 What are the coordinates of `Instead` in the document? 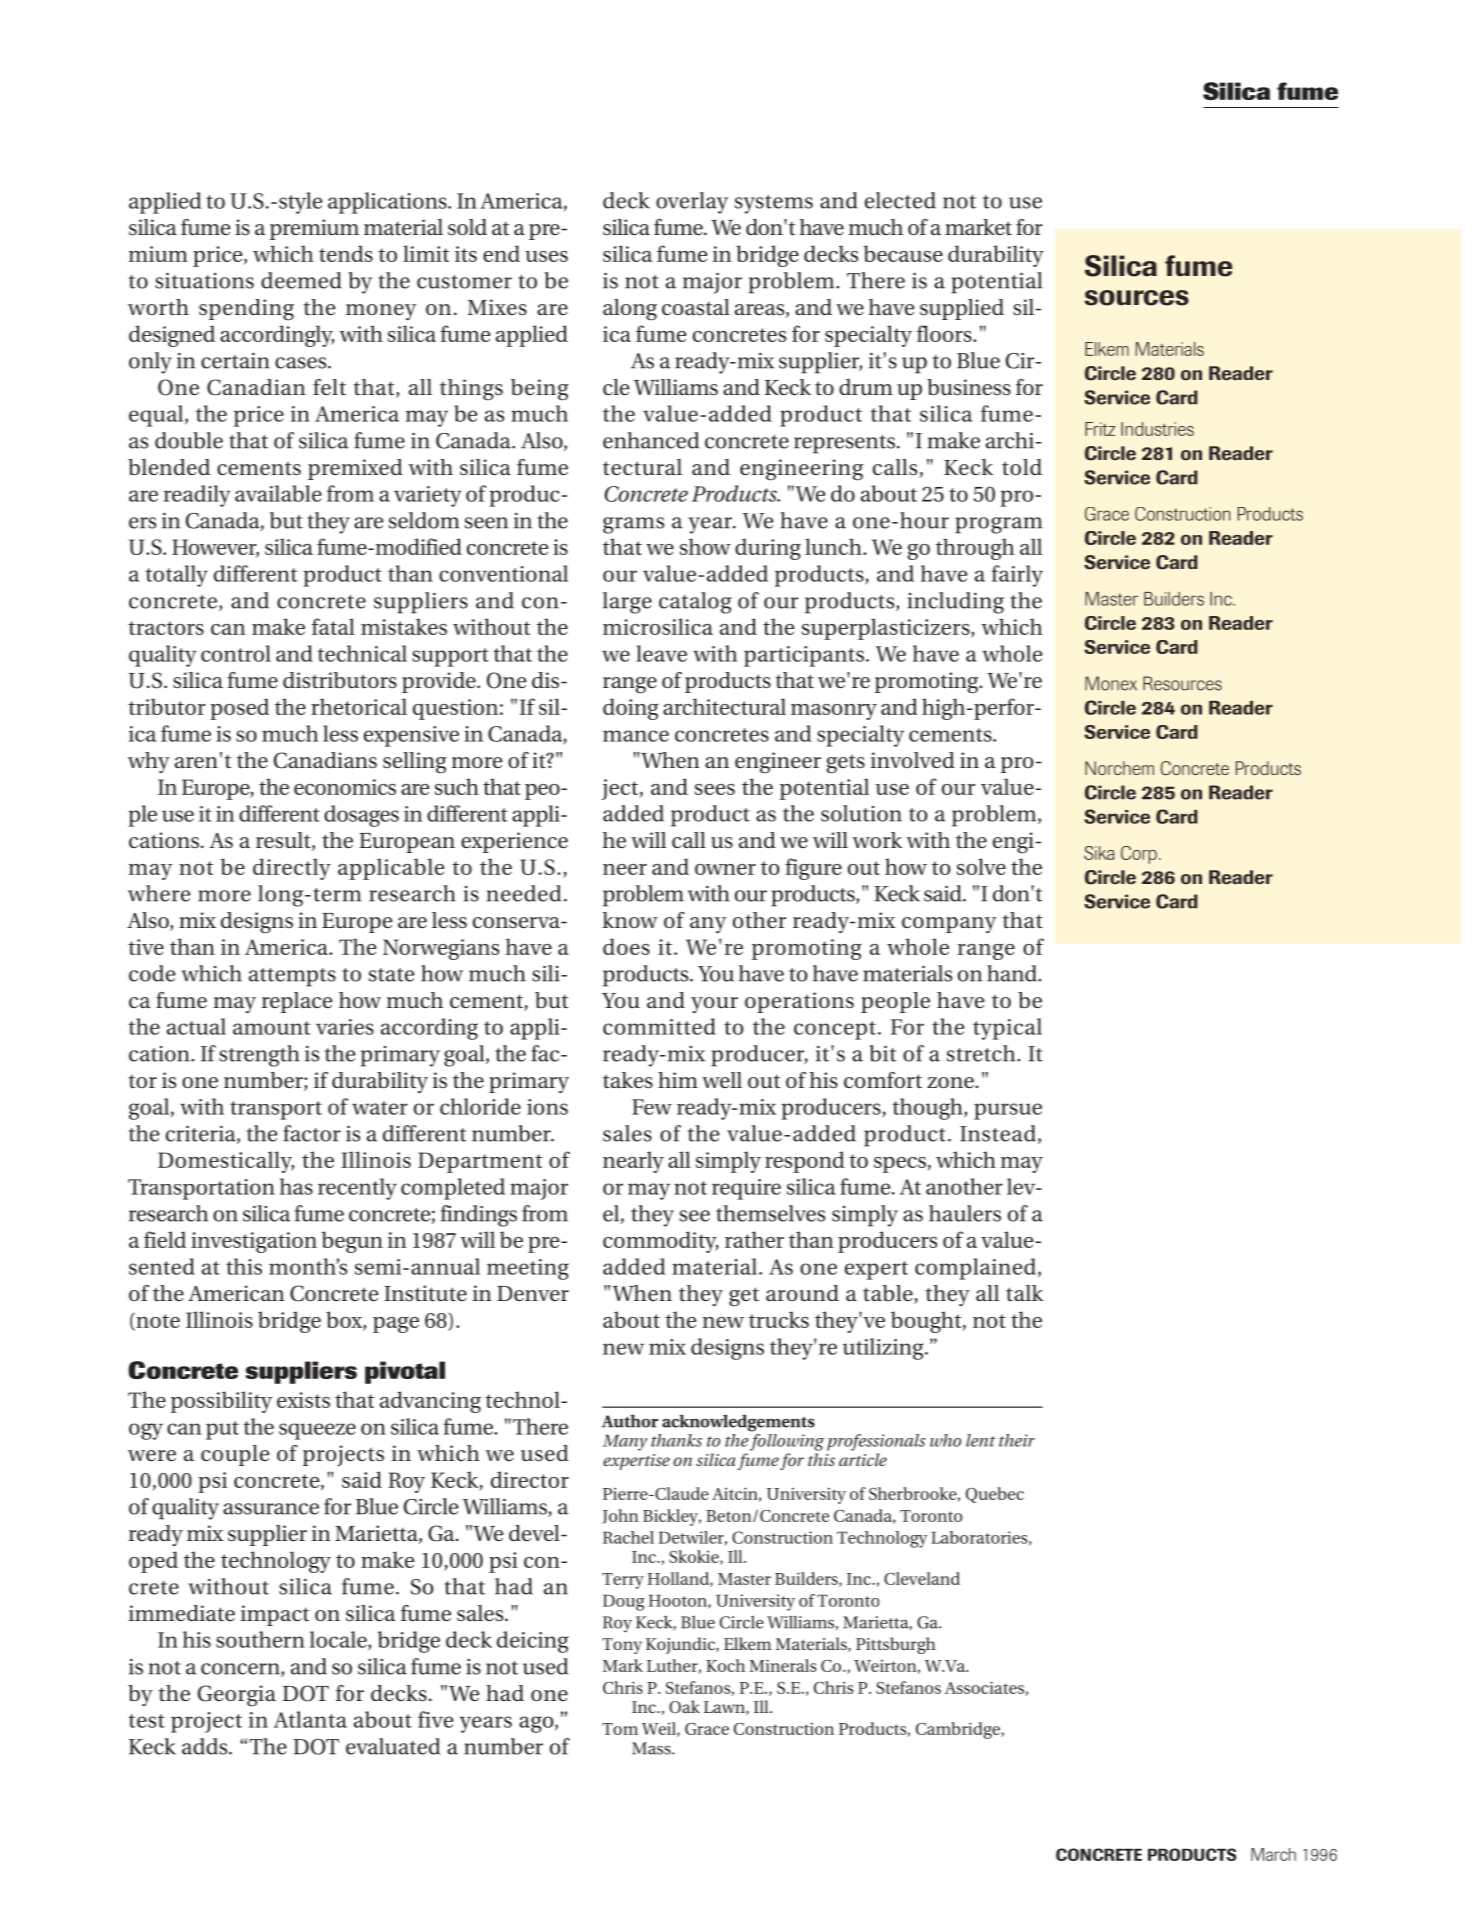 It's located at (998, 1133).
